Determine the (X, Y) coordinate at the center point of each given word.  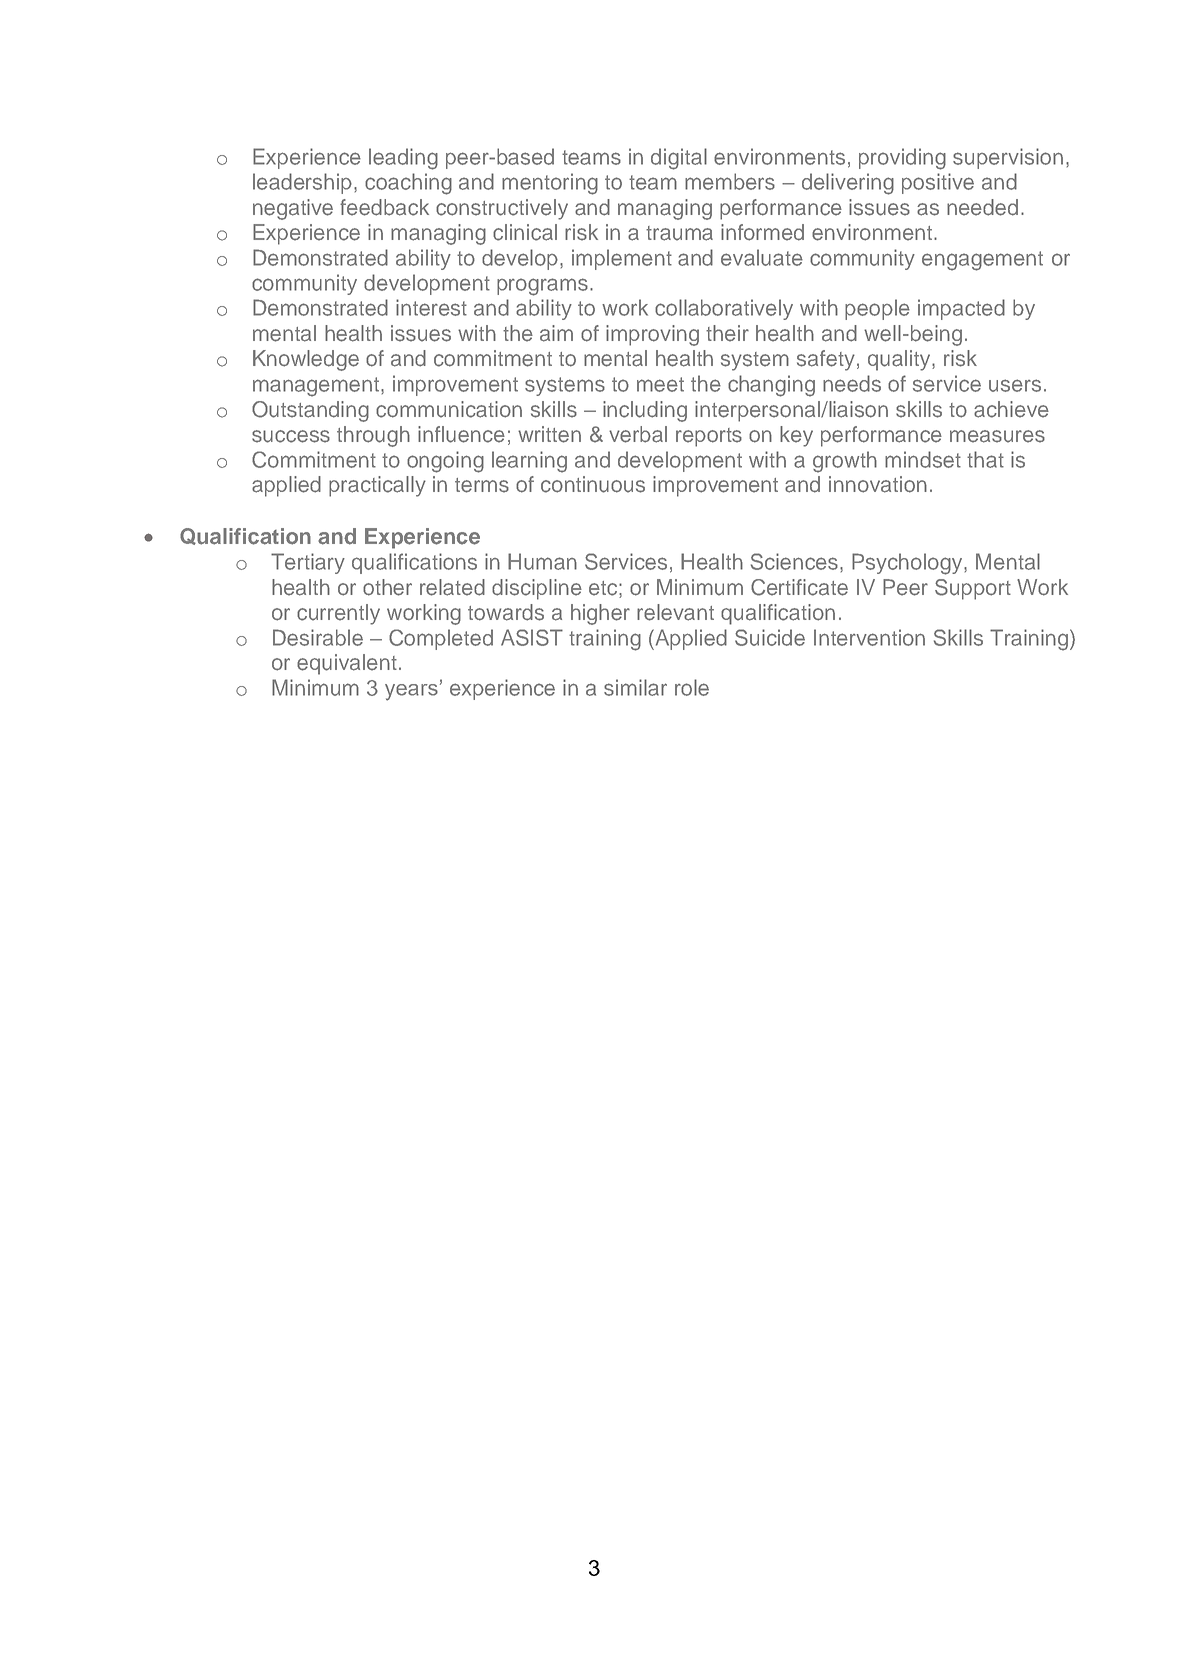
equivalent (347, 664)
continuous (593, 484)
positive (938, 183)
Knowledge (306, 360)
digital (679, 159)
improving (652, 335)
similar (635, 687)
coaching (408, 184)
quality (900, 360)
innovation (878, 484)
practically (377, 486)
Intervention (869, 637)
